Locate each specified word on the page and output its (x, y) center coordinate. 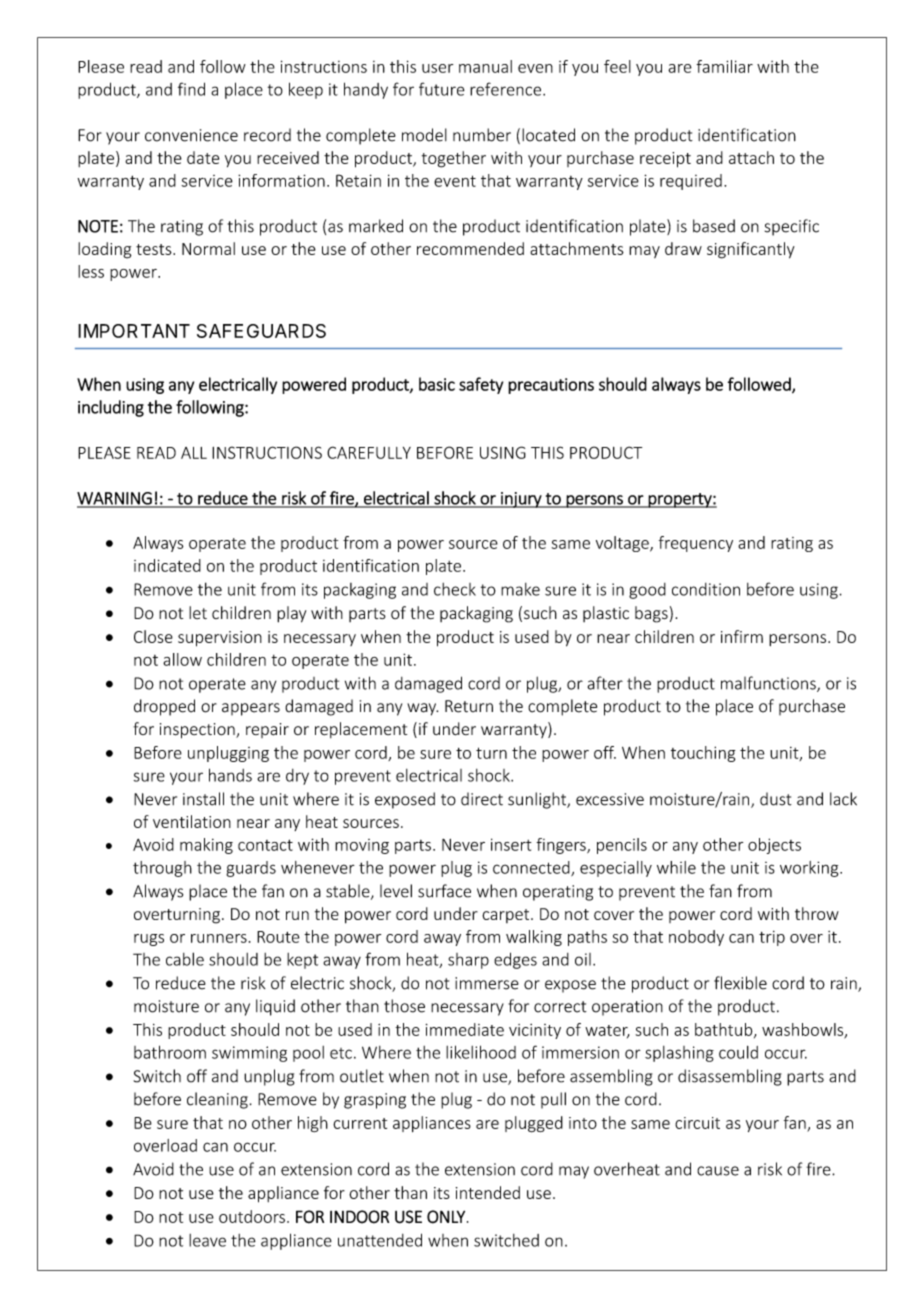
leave (207, 1240)
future (442, 89)
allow (182, 659)
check (455, 589)
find (191, 89)
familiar (724, 66)
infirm (742, 636)
